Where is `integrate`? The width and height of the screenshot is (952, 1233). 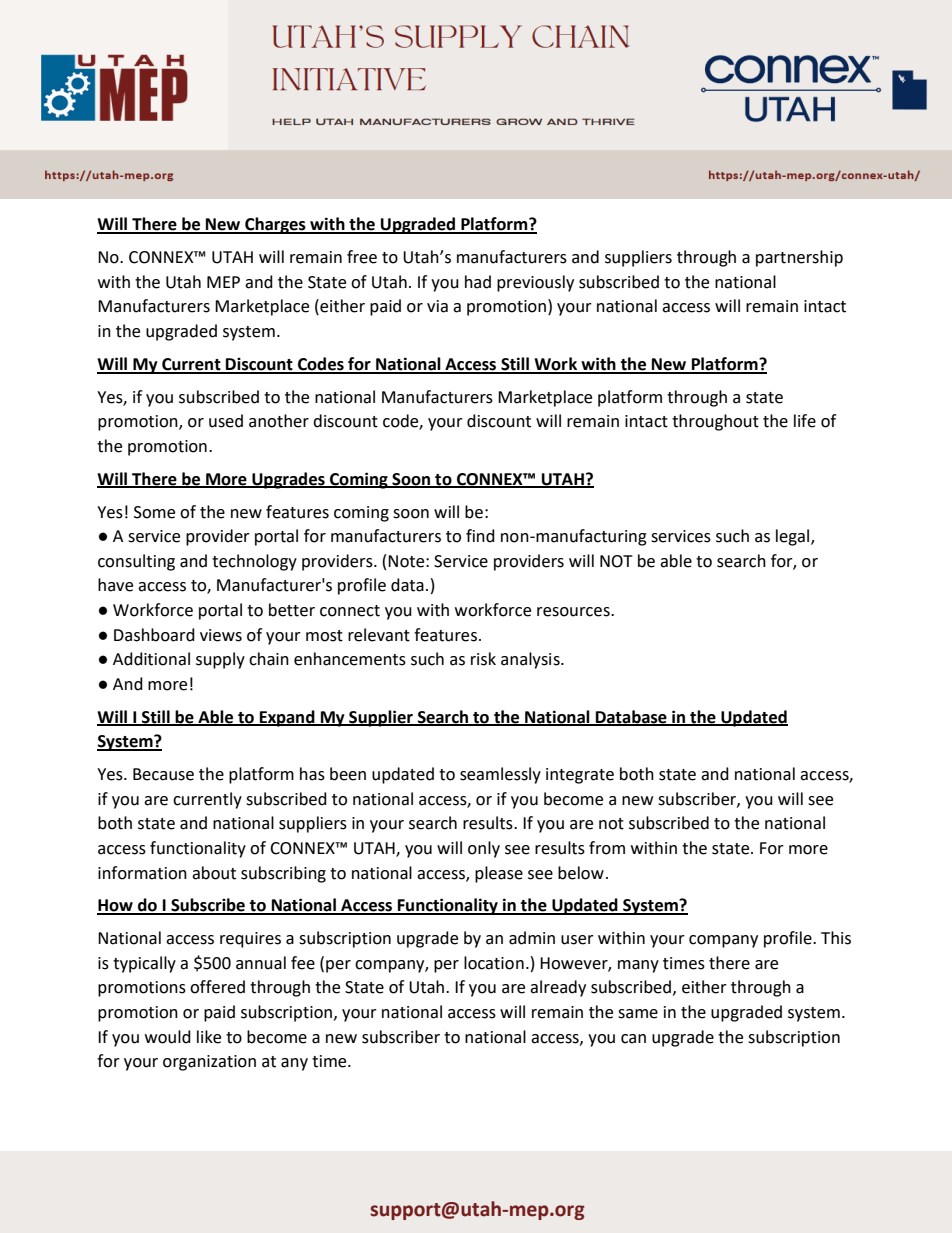 integrate is located at coordinates (580, 776).
